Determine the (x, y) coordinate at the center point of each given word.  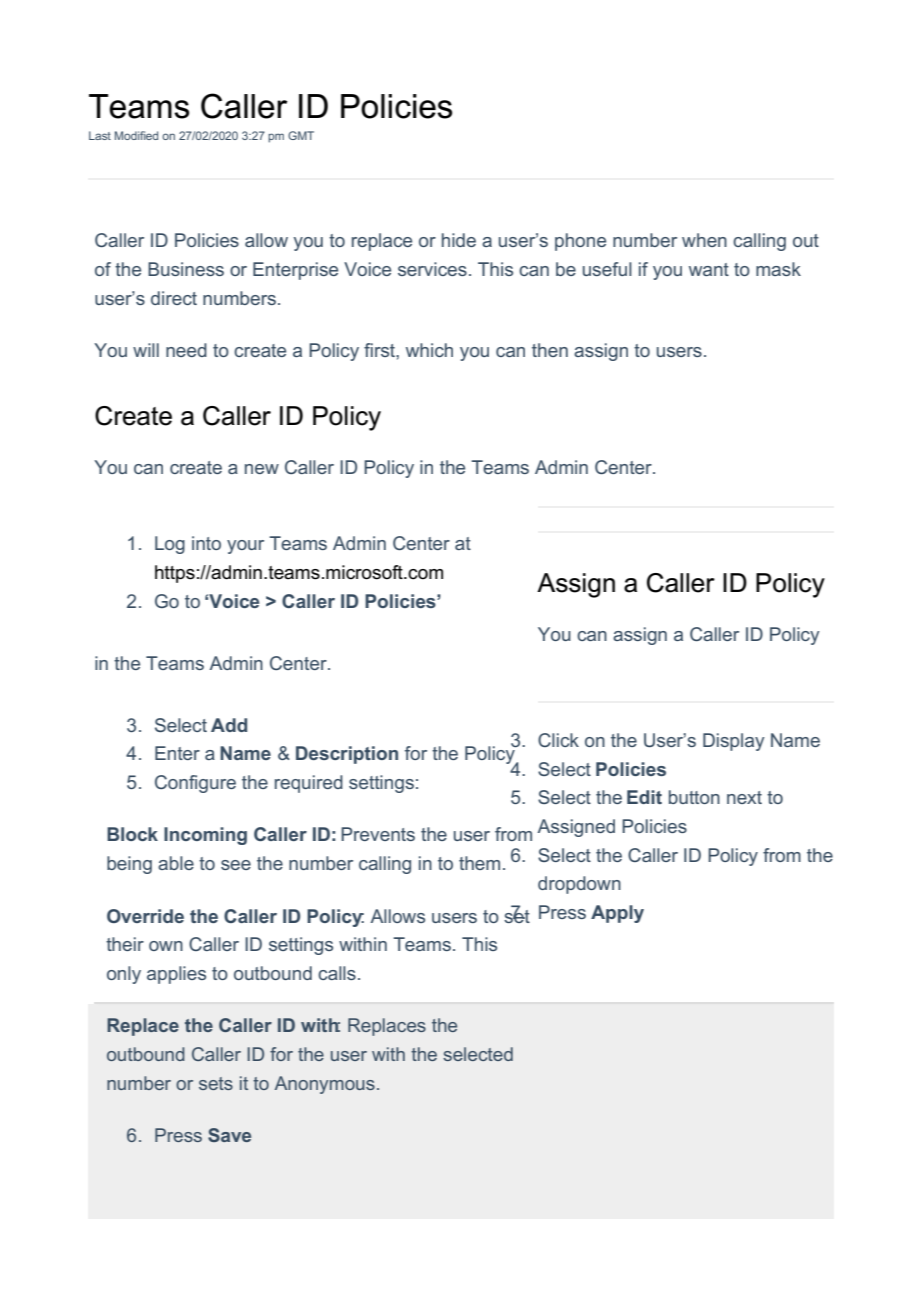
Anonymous (325, 1085)
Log (170, 545)
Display (734, 742)
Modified (136, 135)
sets (216, 1083)
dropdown (579, 885)
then (550, 350)
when (704, 240)
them (479, 863)
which (429, 350)
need (186, 350)
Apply (617, 914)
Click (558, 740)
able (176, 863)
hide (459, 240)
